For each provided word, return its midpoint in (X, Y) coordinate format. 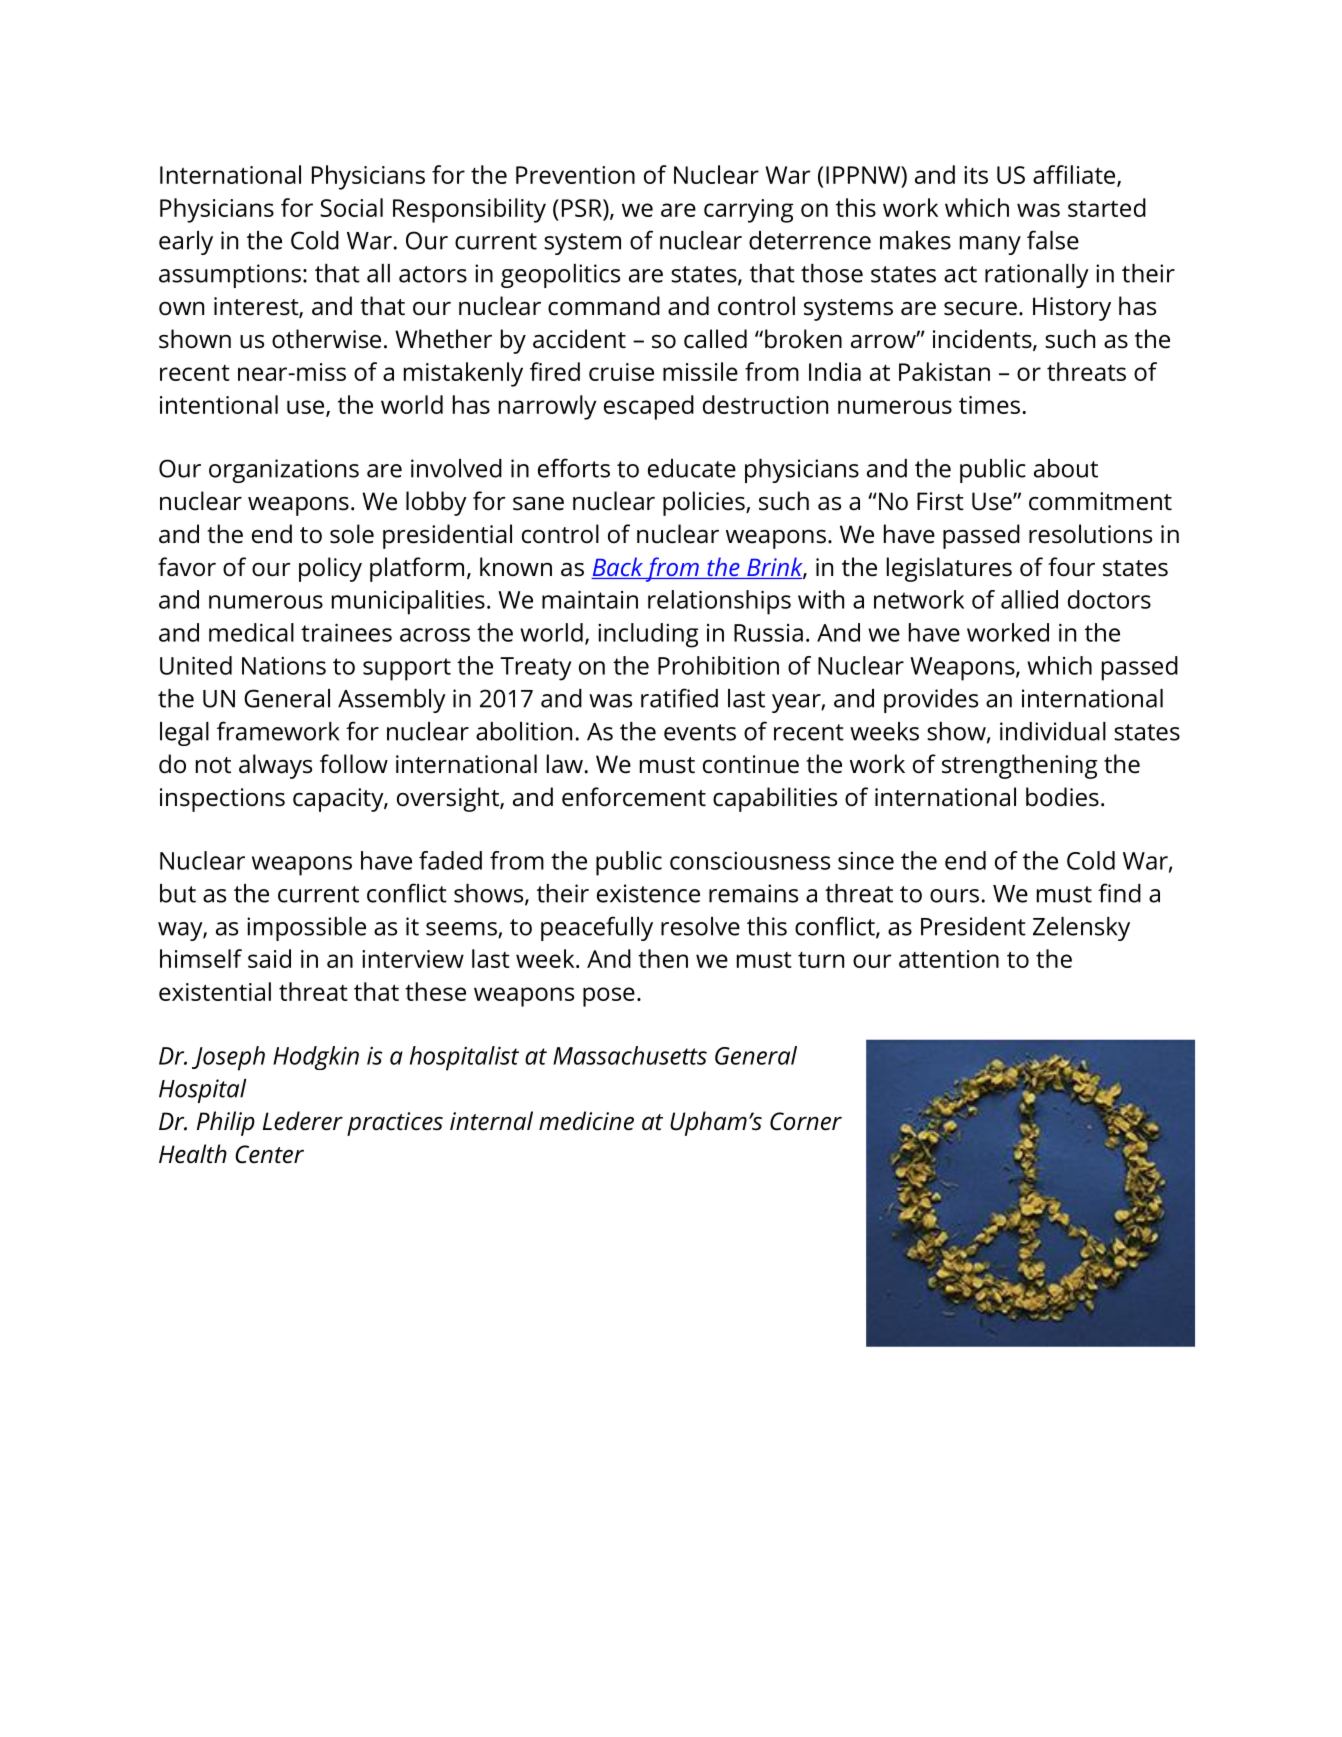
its (976, 175)
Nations (284, 666)
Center (269, 1154)
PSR (583, 208)
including (648, 635)
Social (351, 207)
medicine (586, 1121)
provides (931, 701)
